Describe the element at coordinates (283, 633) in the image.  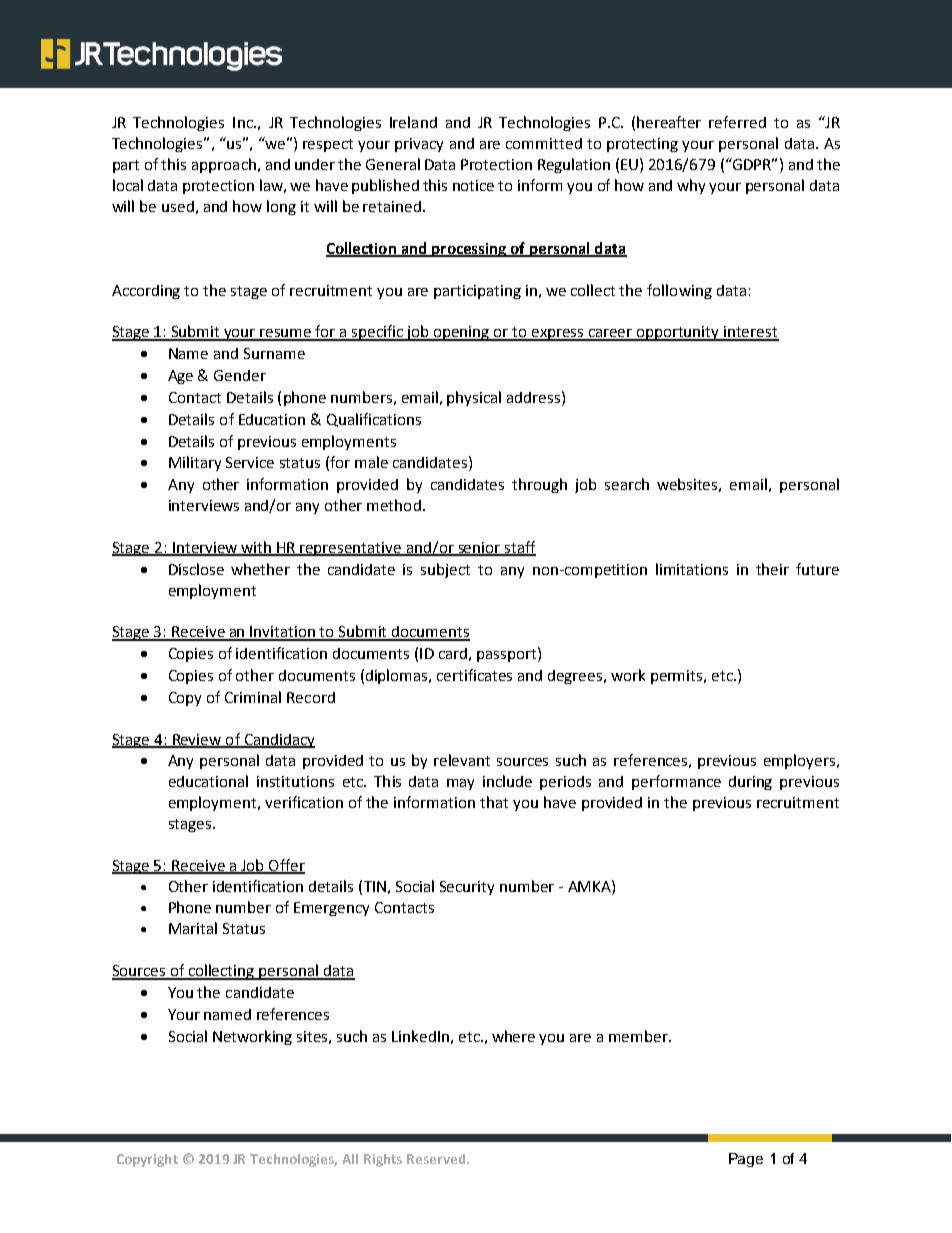
I see `Invitation` at that location.
